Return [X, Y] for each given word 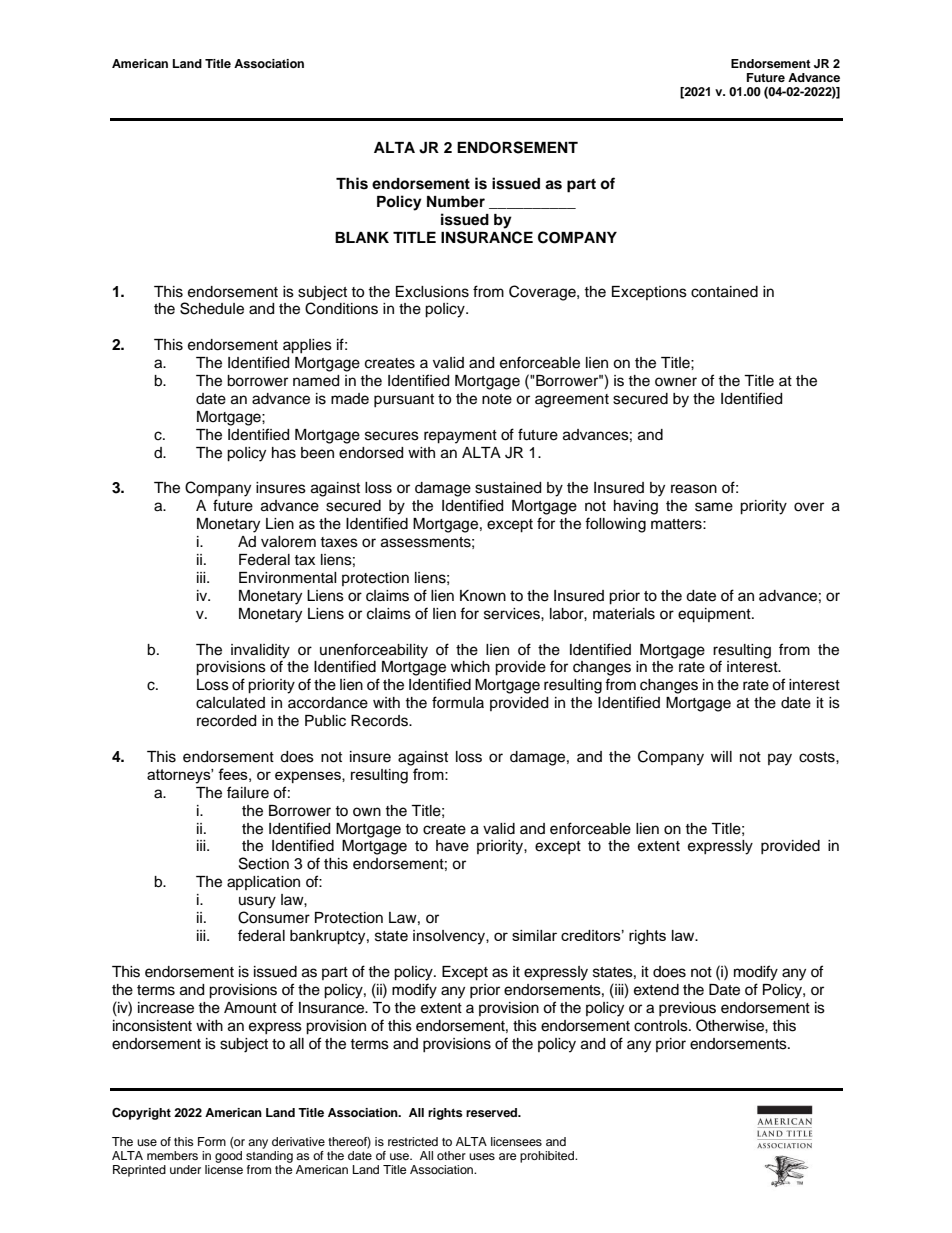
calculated [230, 703]
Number [456, 202]
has [284, 453]
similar [534, 935]
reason [694, 489]
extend [656, 990]
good [228, 1157]
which [470, 667]
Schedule [212, 308]
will [721, 756]
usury [257, 902]
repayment [460, 437]
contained [724, 292]
